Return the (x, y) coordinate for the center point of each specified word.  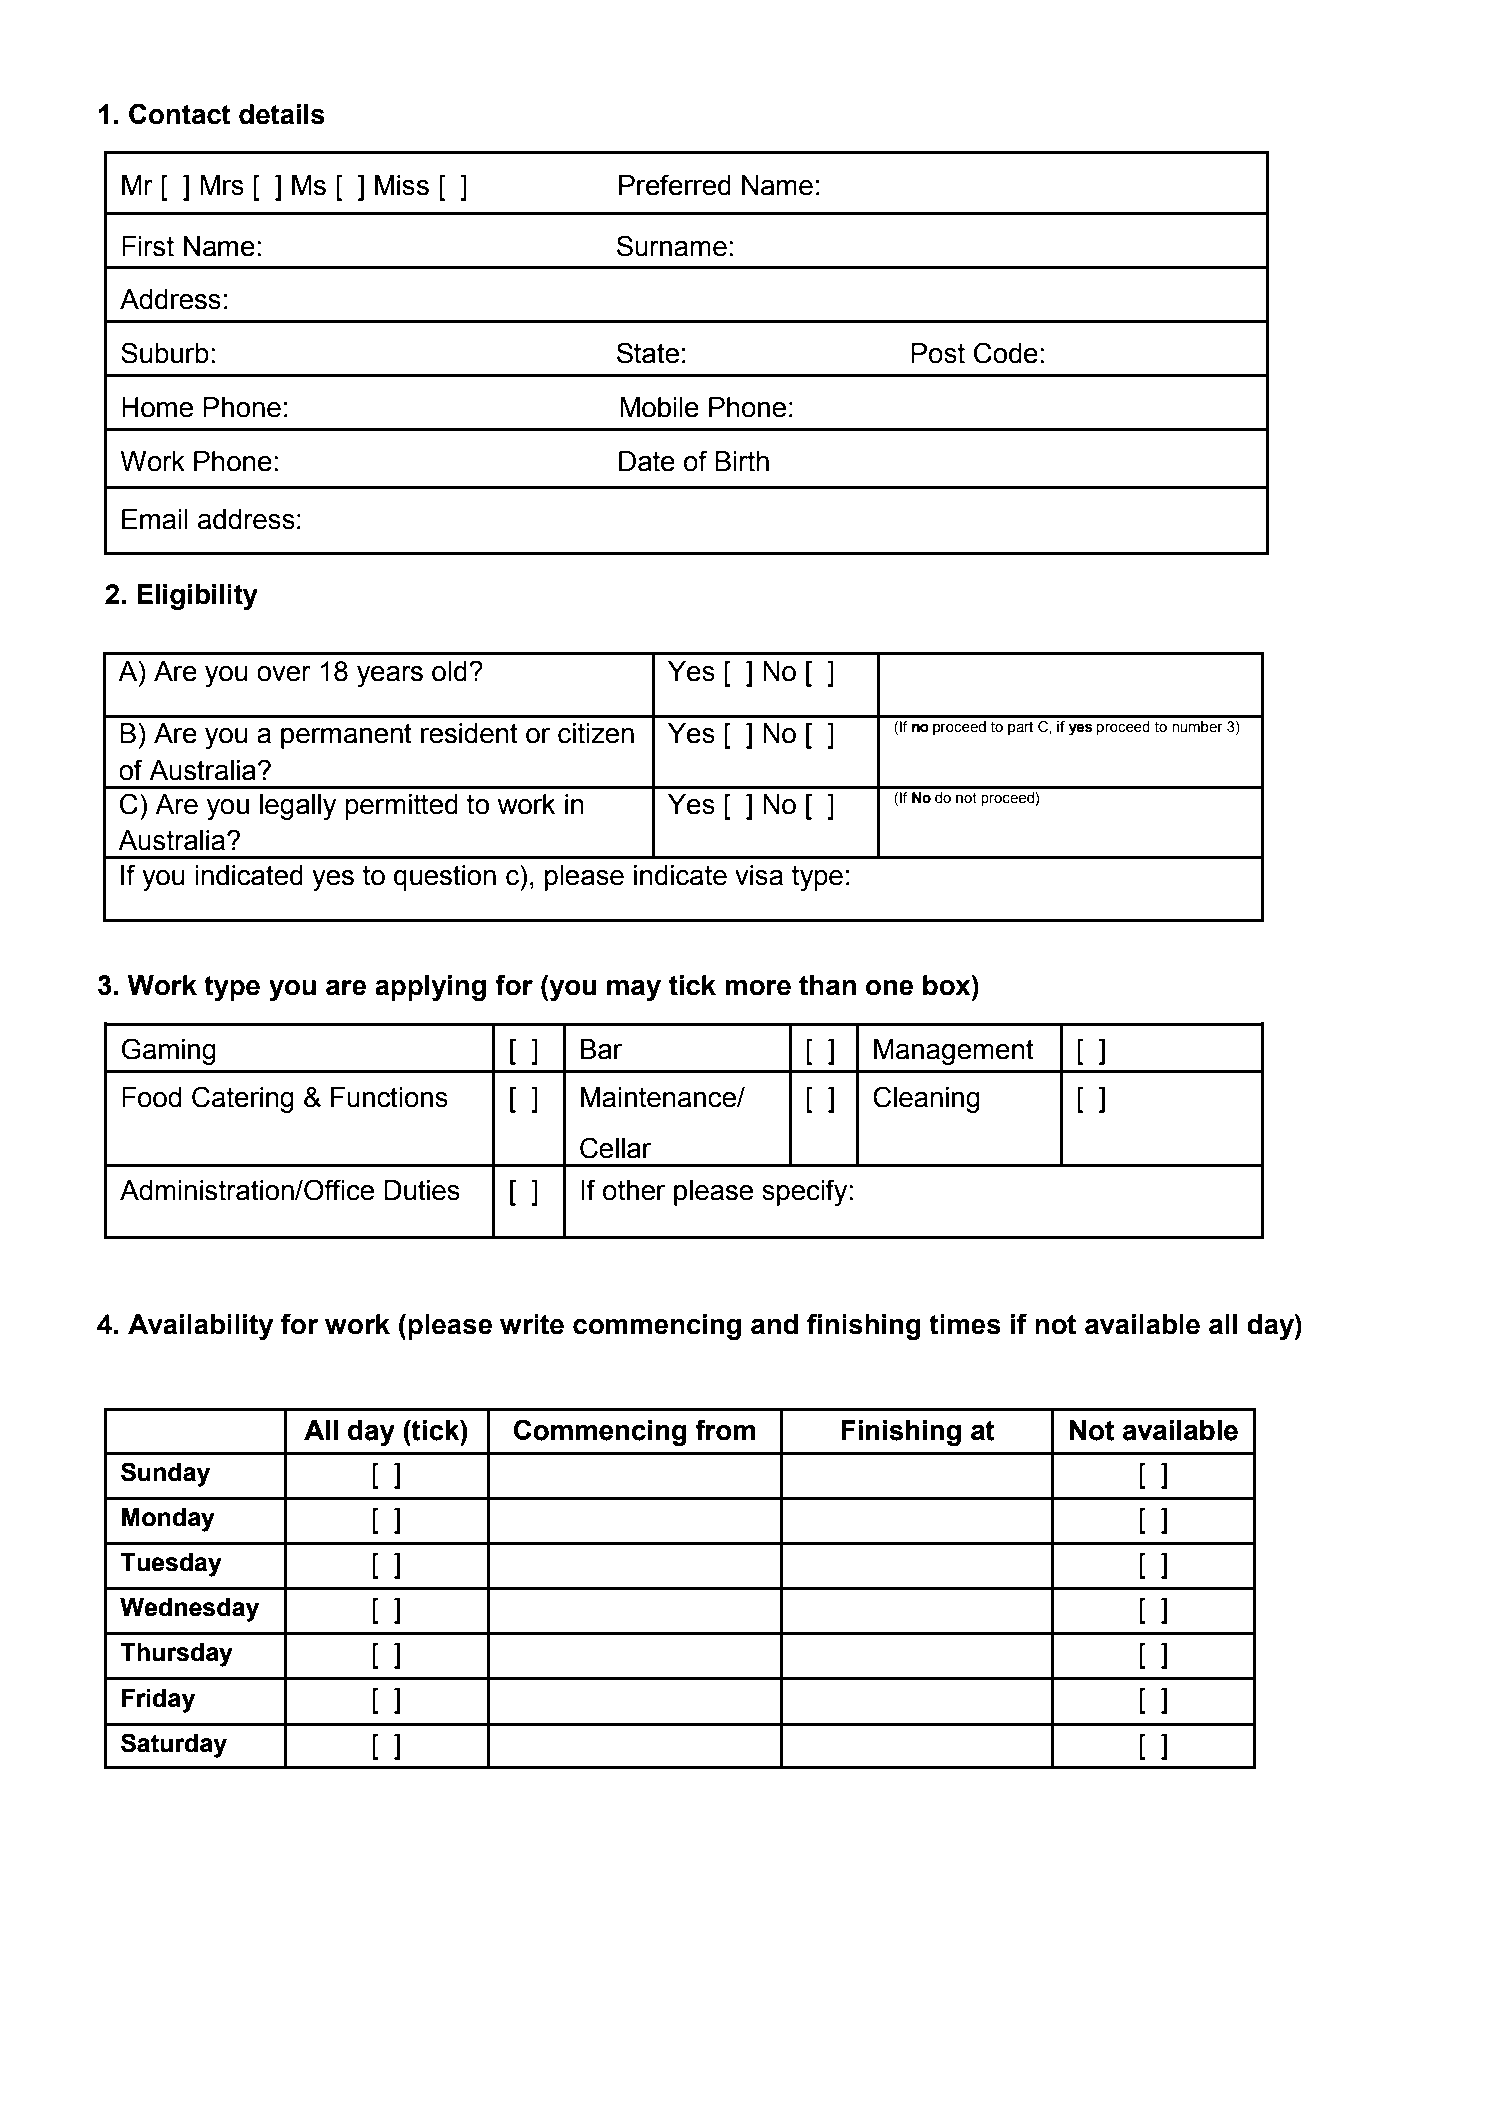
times (965, 1324)
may (634, 990)
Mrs (222, 185)
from (725, 1430)
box (948, 985)
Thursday (176, 1655)
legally (298, 807)
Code (1006, 353)
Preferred (675, 185)
